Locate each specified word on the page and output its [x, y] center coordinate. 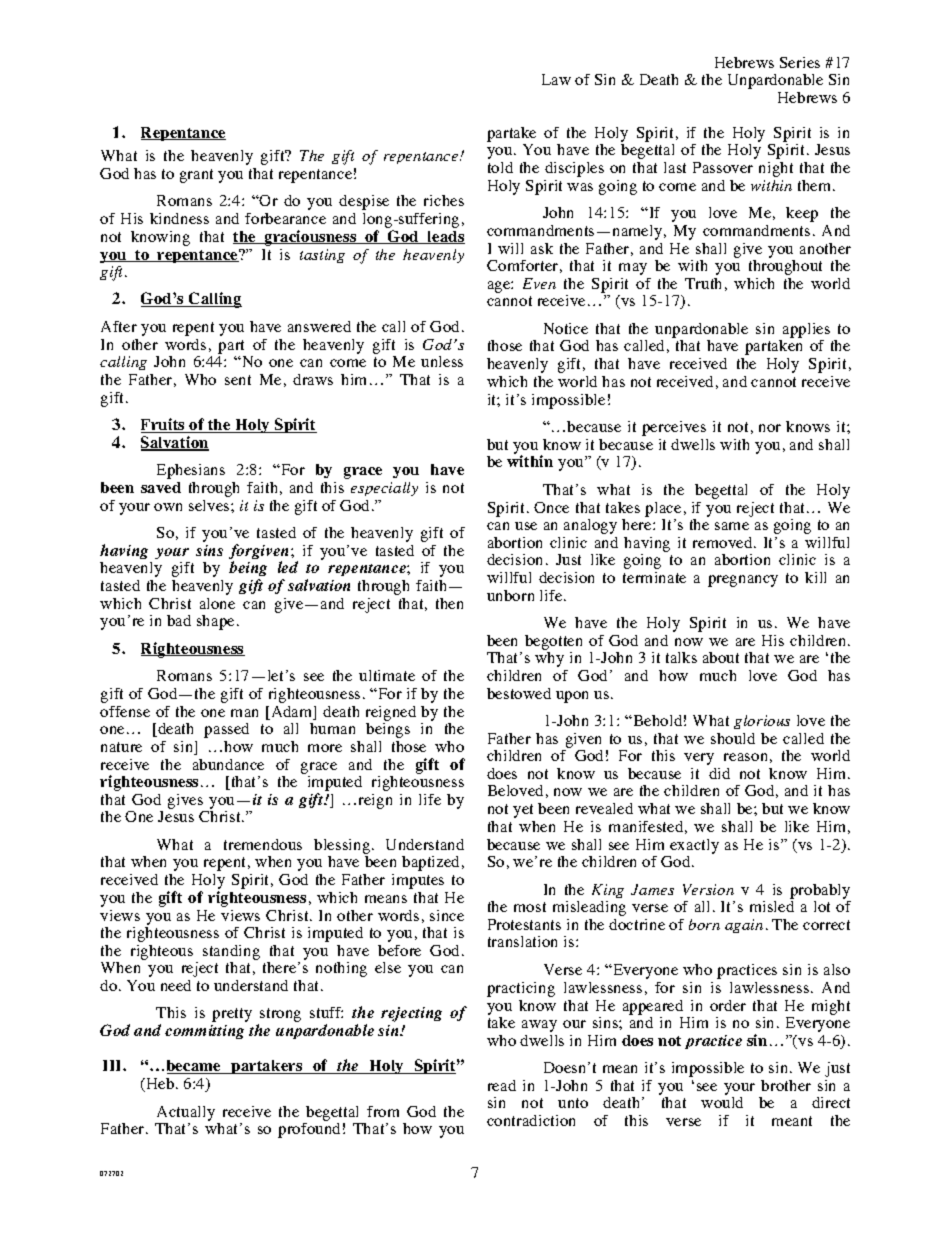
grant [196, 176]
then [449, 603]
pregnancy [743, 581]
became [195, 1067]
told [500, 167]
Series [800, 62]
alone [217, 603]
